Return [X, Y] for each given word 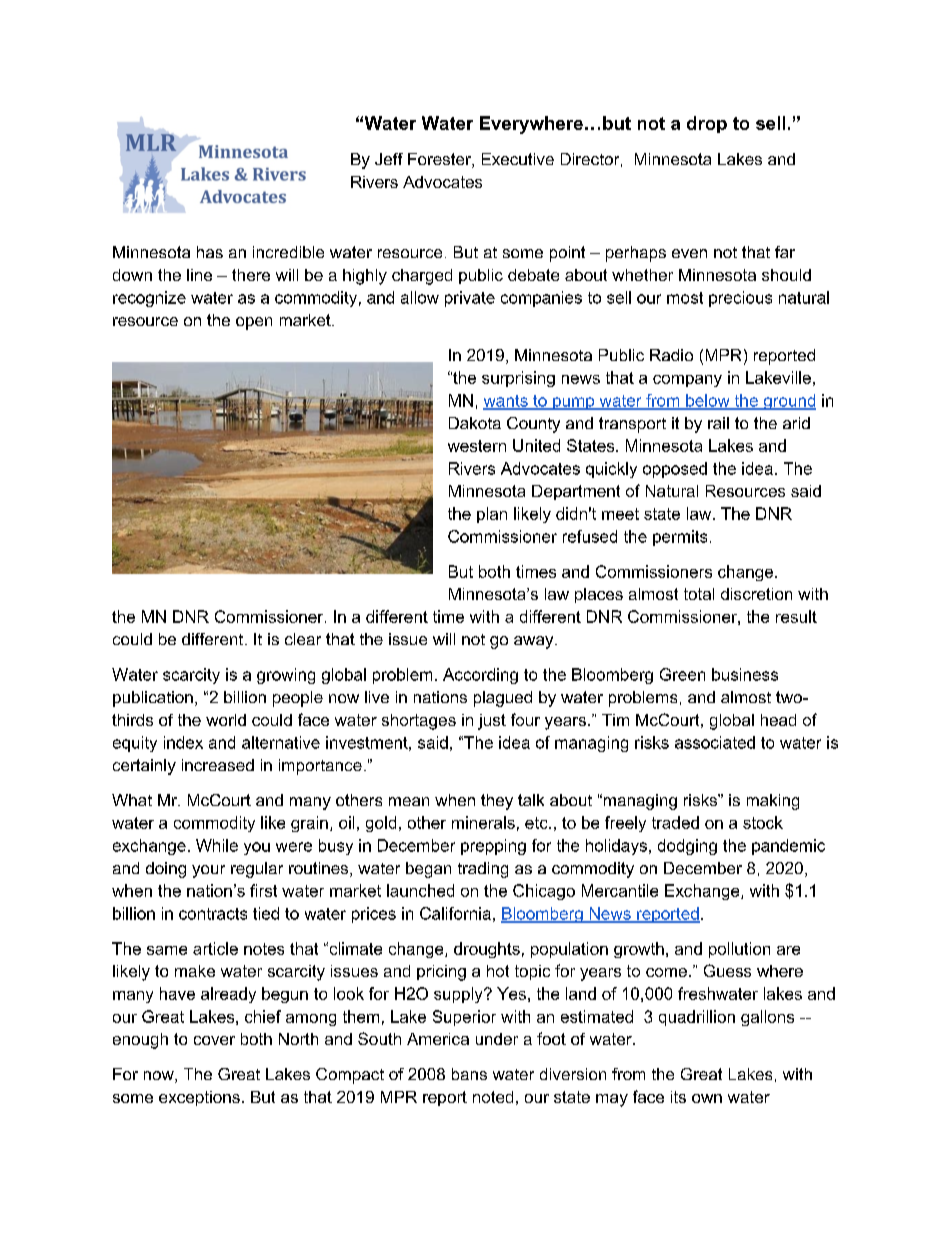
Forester [440, 160]
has [210, 252]
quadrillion [697, 1018]
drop [707, 124]
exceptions [199, 1098]
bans [469, 1074]
